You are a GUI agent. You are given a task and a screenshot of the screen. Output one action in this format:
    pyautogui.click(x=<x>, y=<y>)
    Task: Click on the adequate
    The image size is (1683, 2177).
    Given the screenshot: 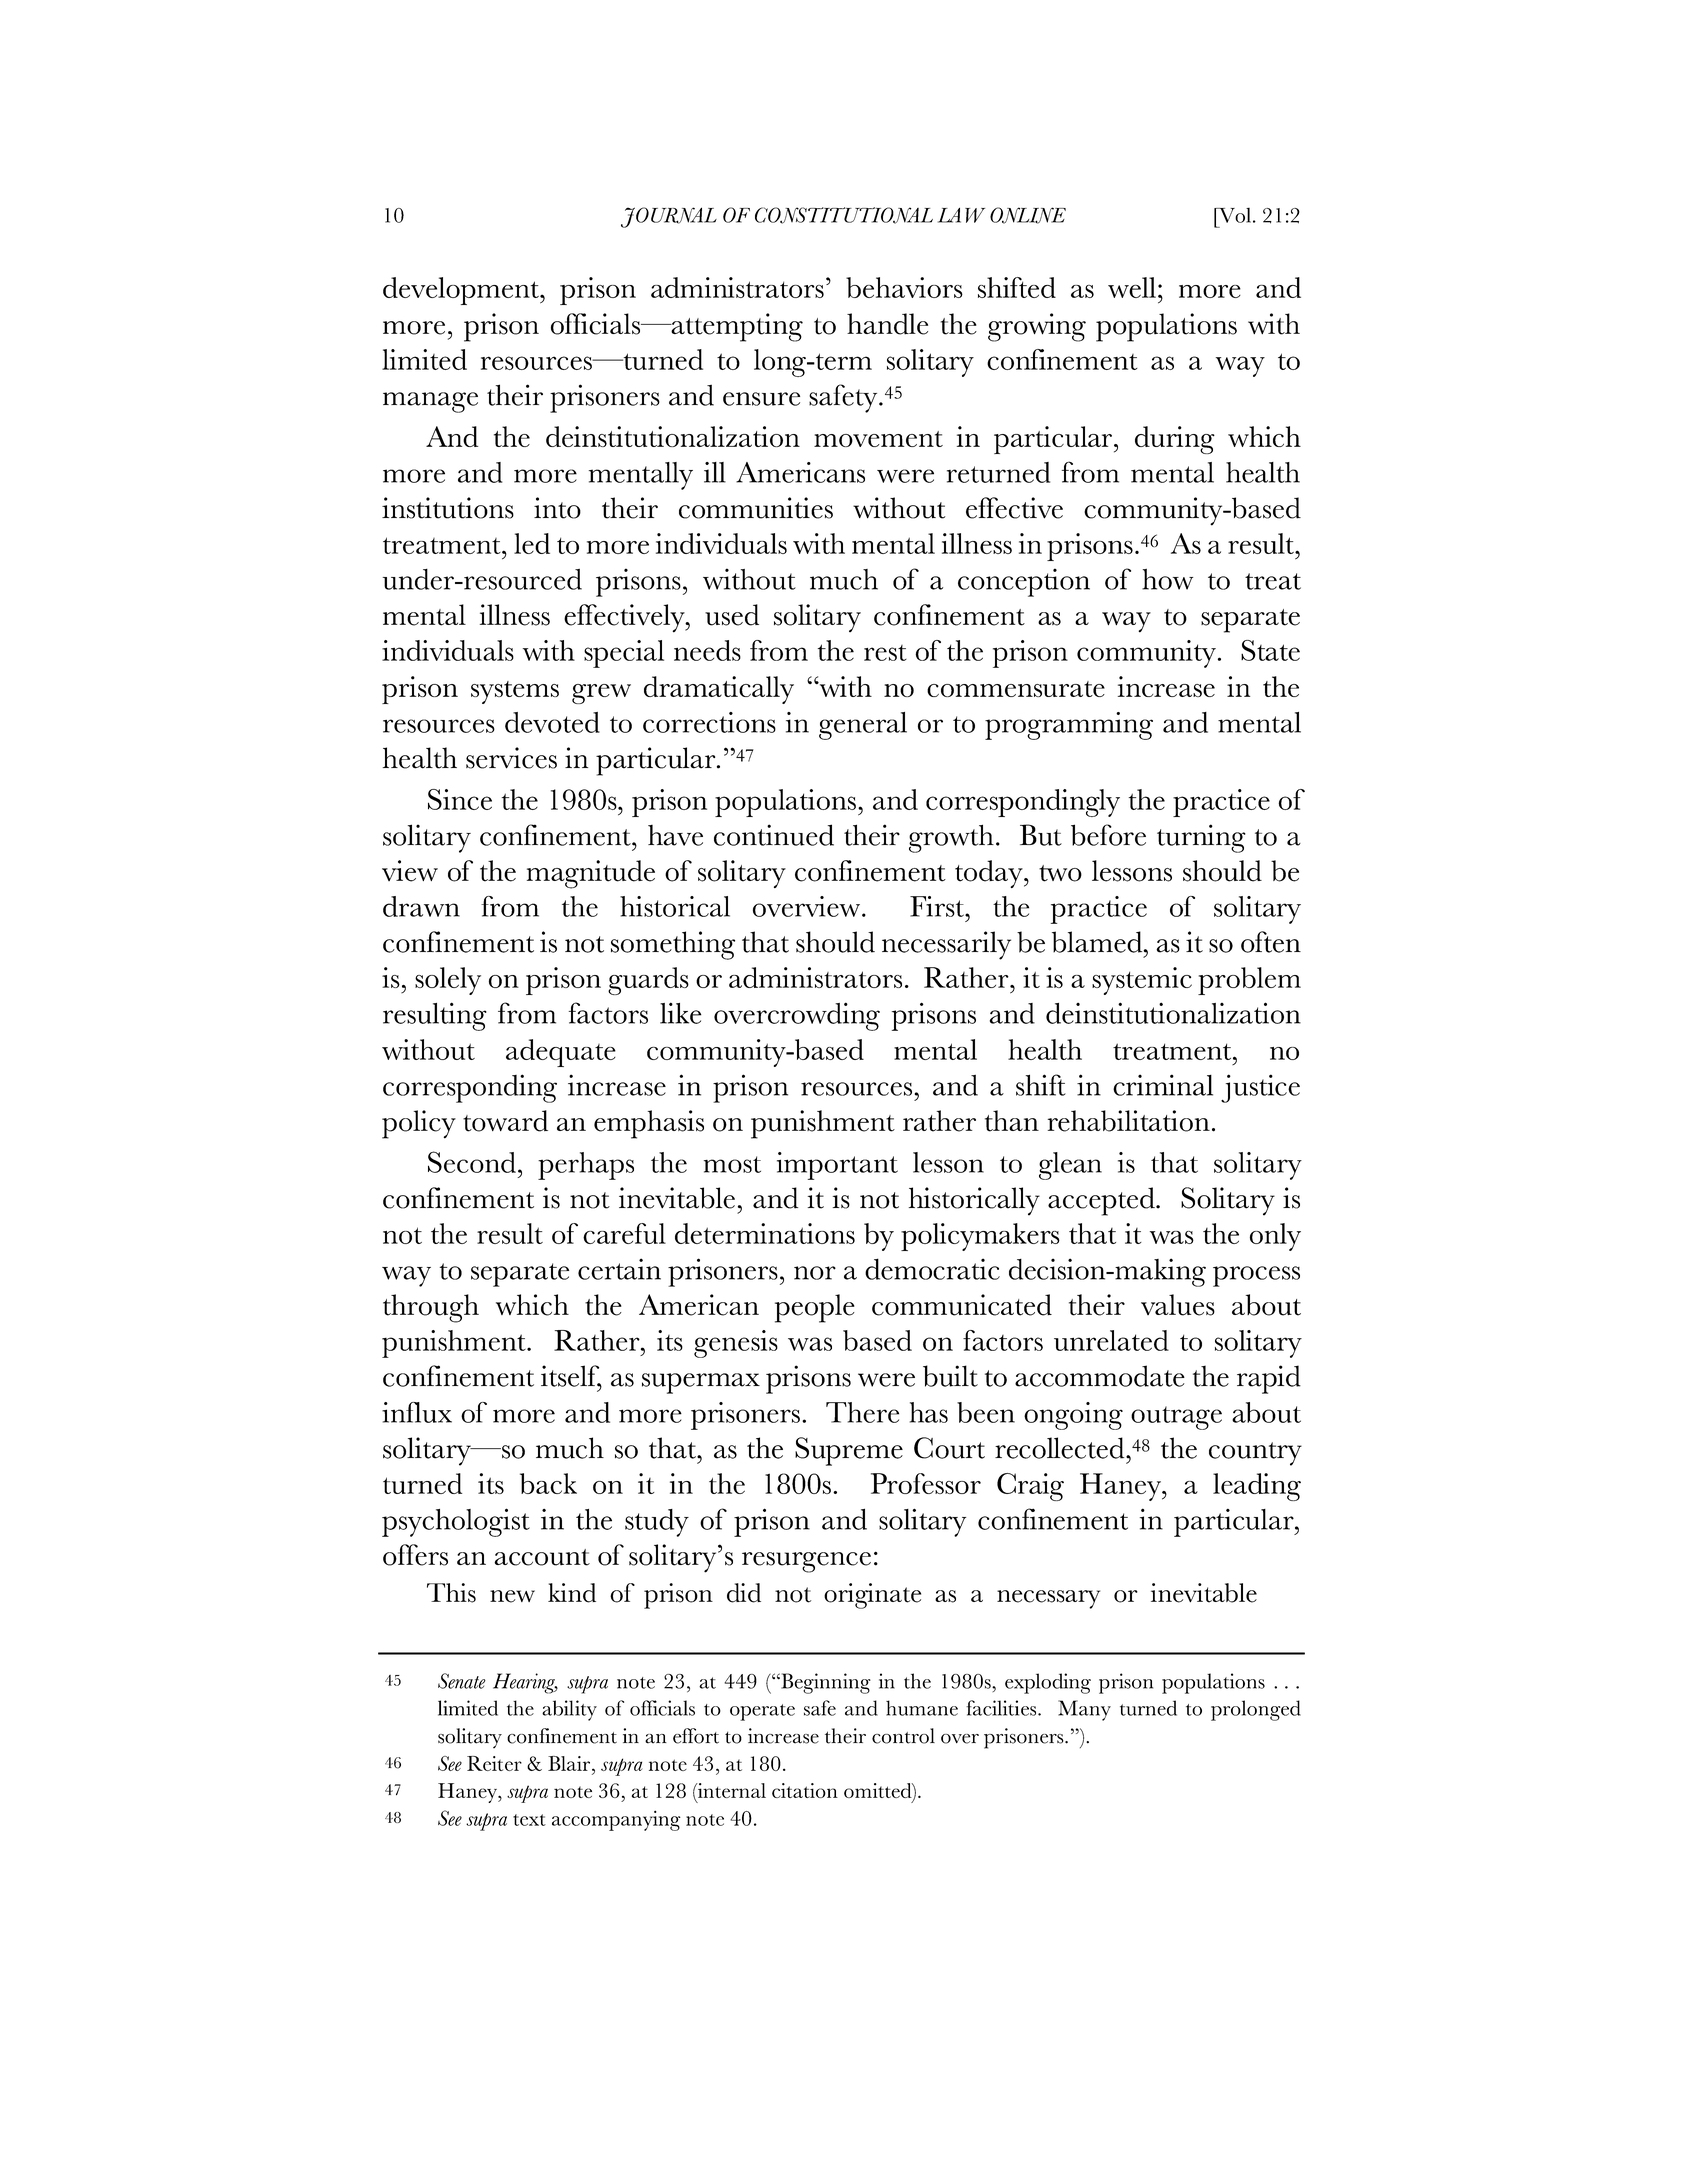 What is the action you would take?
    pyautogui.click(x=561, y=1053)
